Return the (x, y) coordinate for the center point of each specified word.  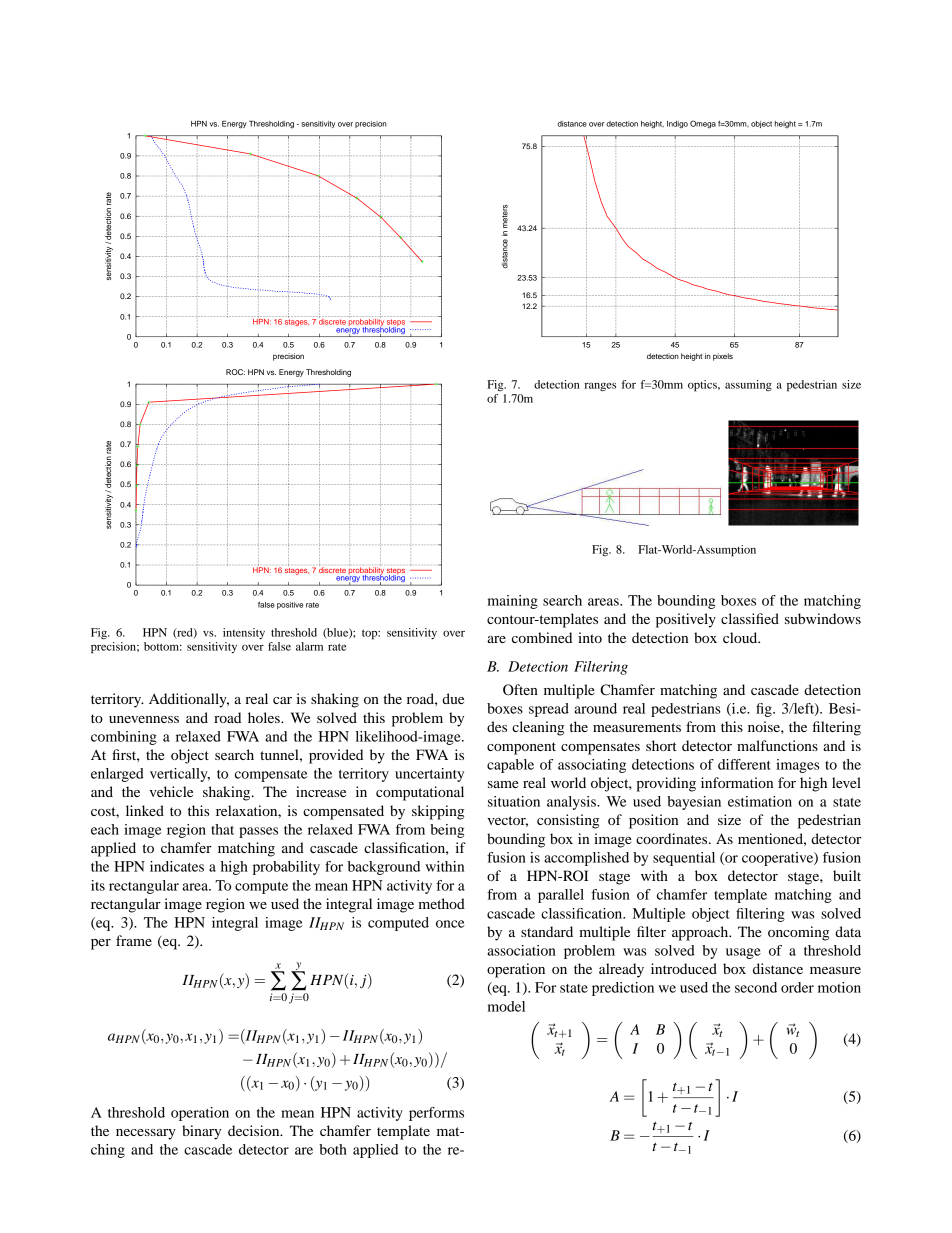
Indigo (677, 125)
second (756, 987)
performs (436, 1114)
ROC (235, 372)
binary (201, 1132)
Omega (703, 124)
